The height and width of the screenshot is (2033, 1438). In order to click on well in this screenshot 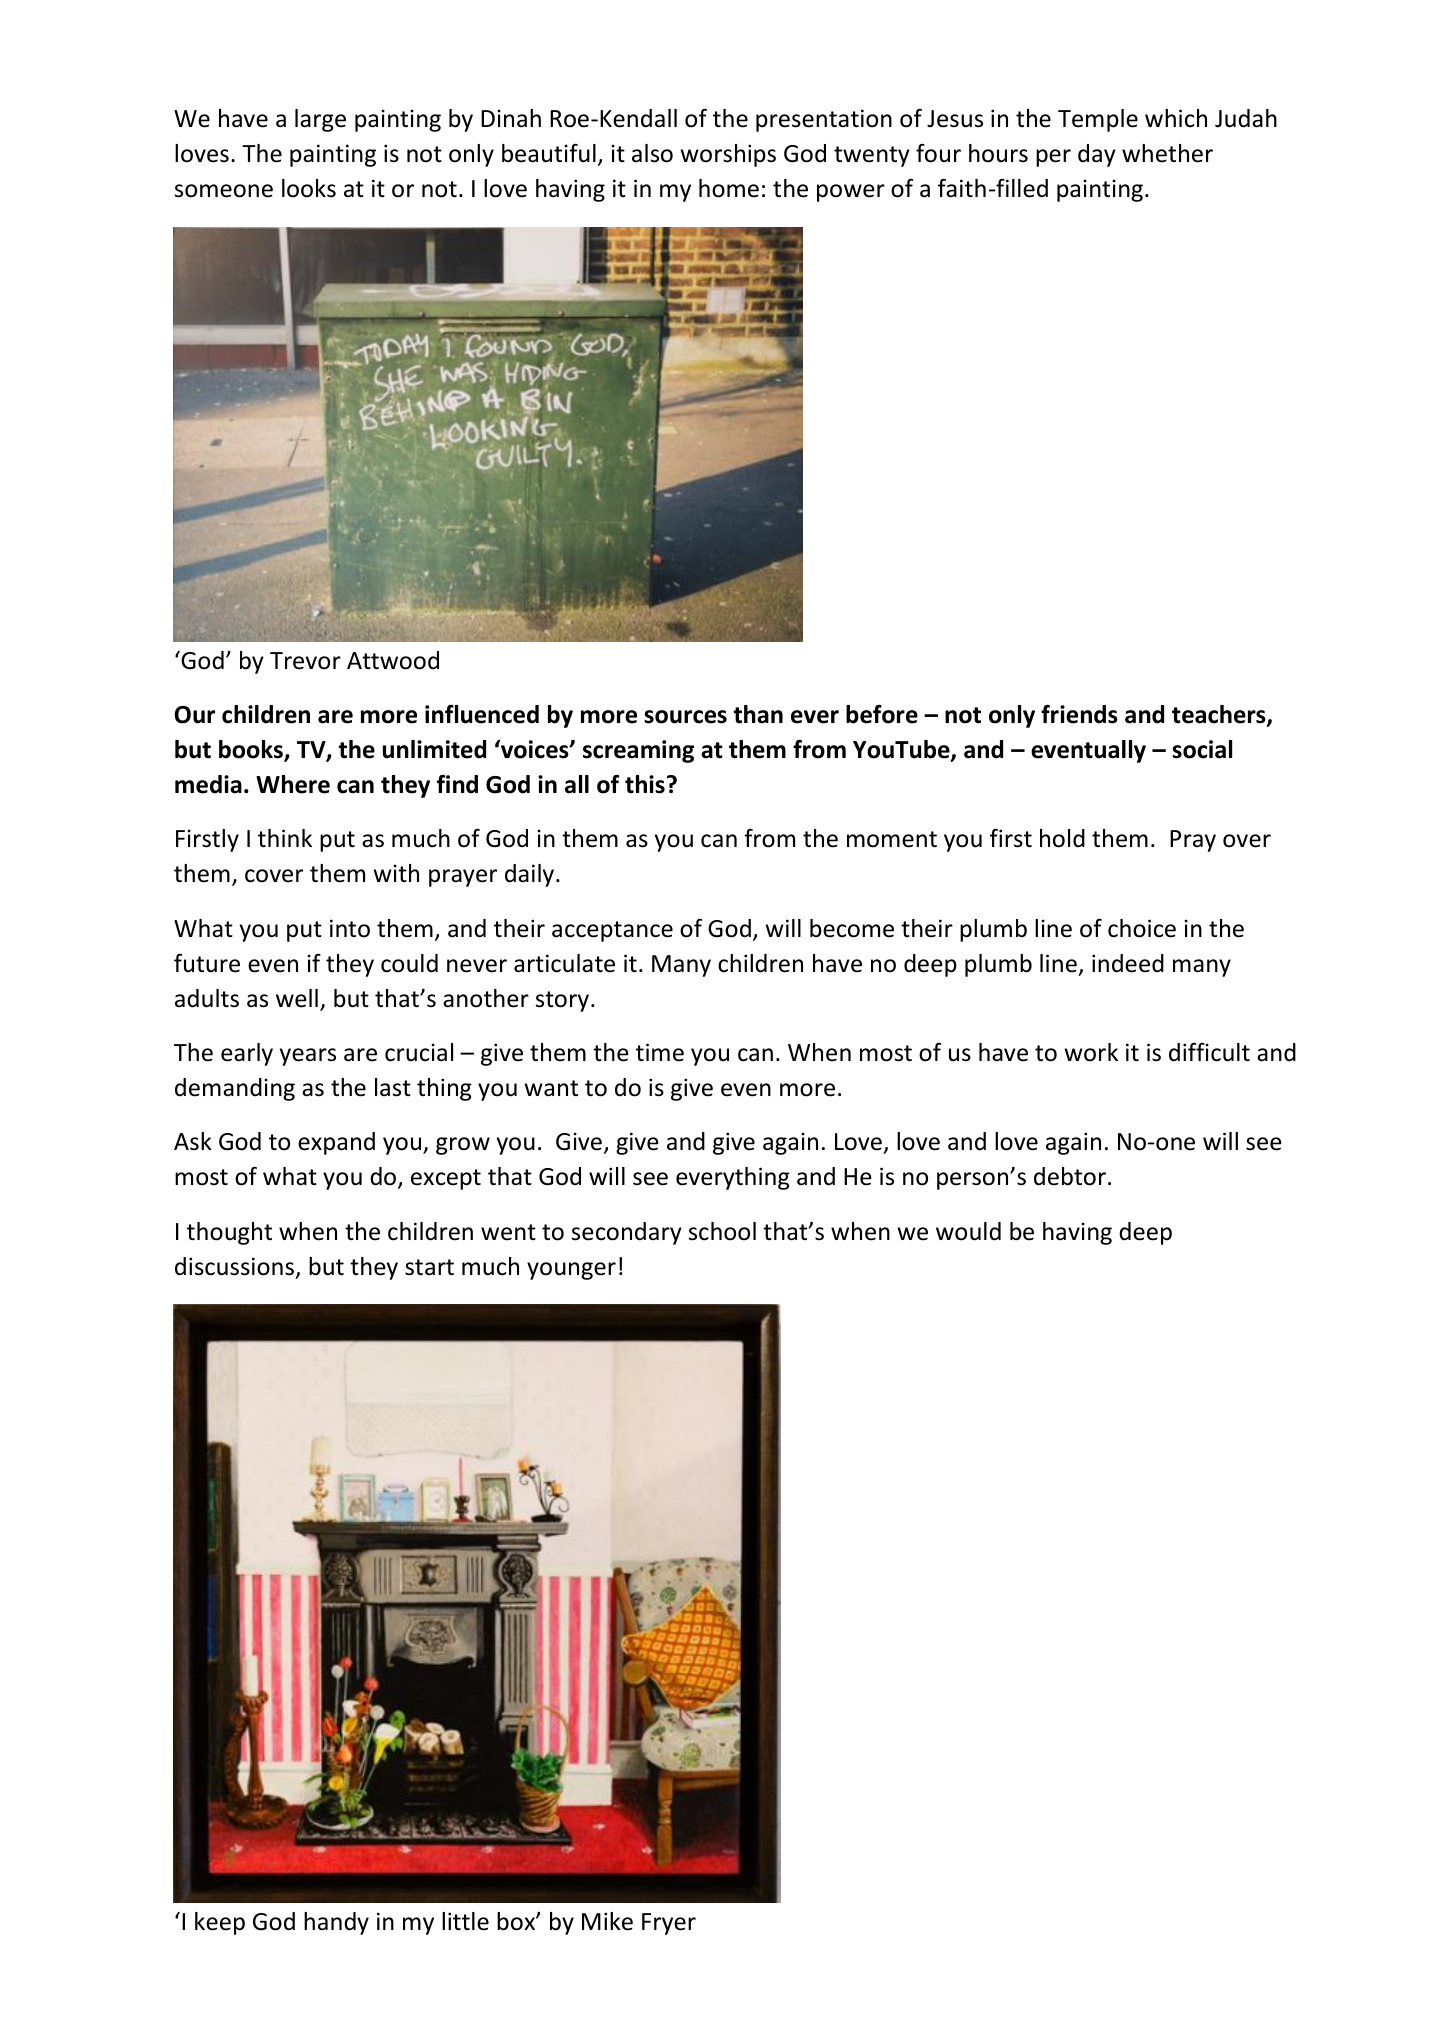, I will do `click(297, 998)`.
